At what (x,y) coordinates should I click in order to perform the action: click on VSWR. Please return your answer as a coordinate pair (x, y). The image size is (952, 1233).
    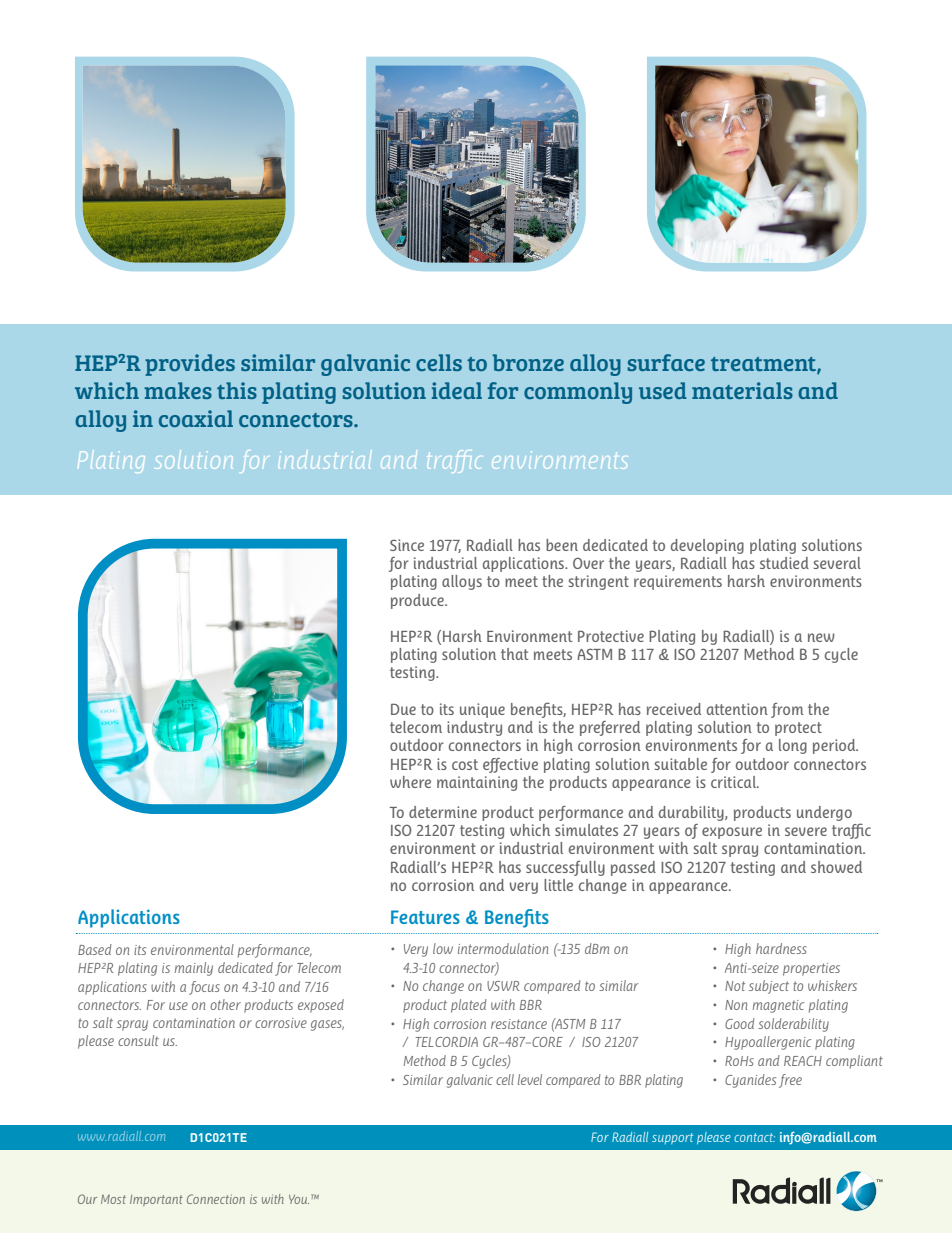
    Looking at the image, I should click on (503, 986).
